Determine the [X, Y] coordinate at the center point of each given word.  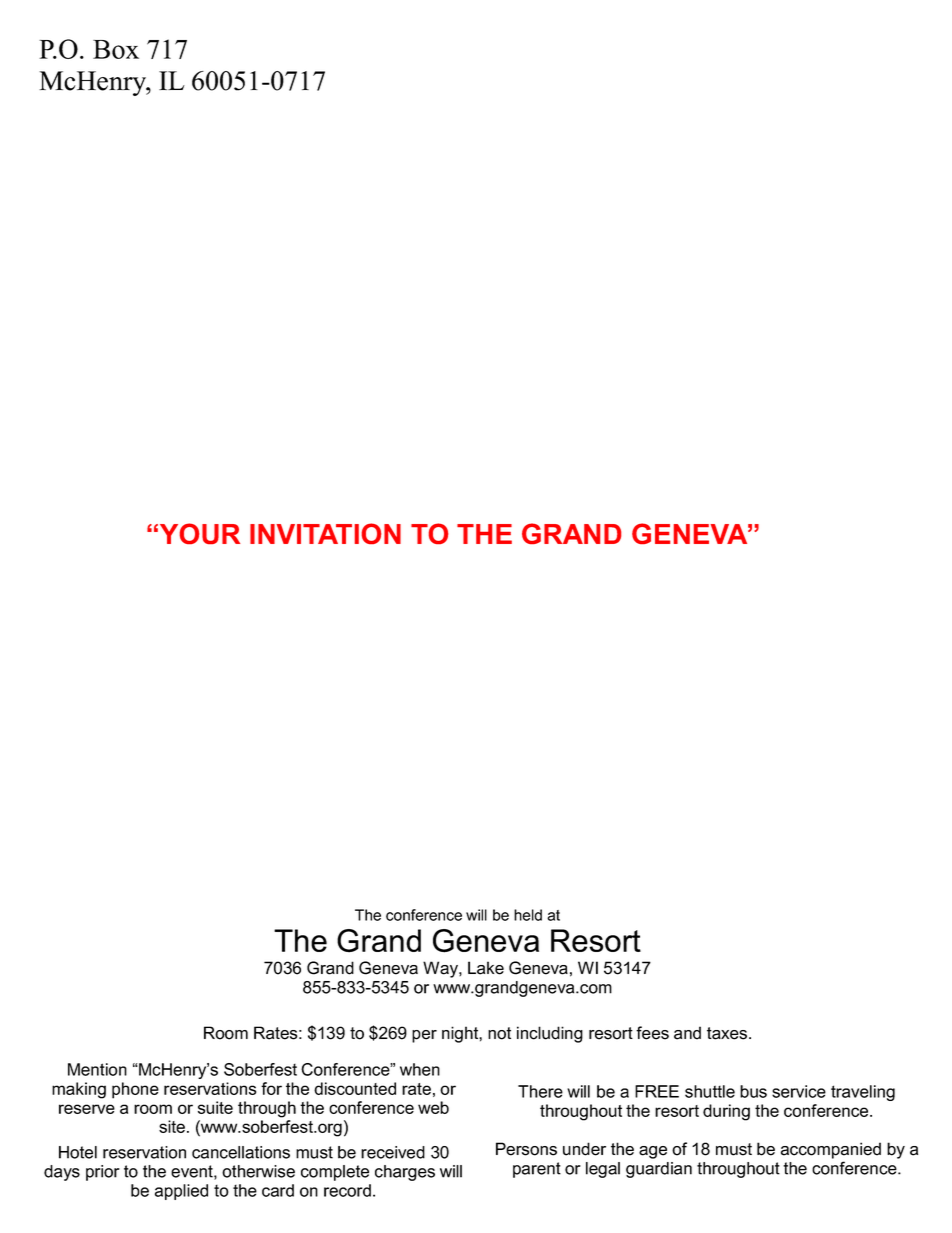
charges [405, 1173]
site [173, 1126]
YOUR [200, 533]
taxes [728, 1033]
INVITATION [325, 533]
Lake [486, 968]
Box [116, 49]
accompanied [831, 1150]
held [528, 915]
